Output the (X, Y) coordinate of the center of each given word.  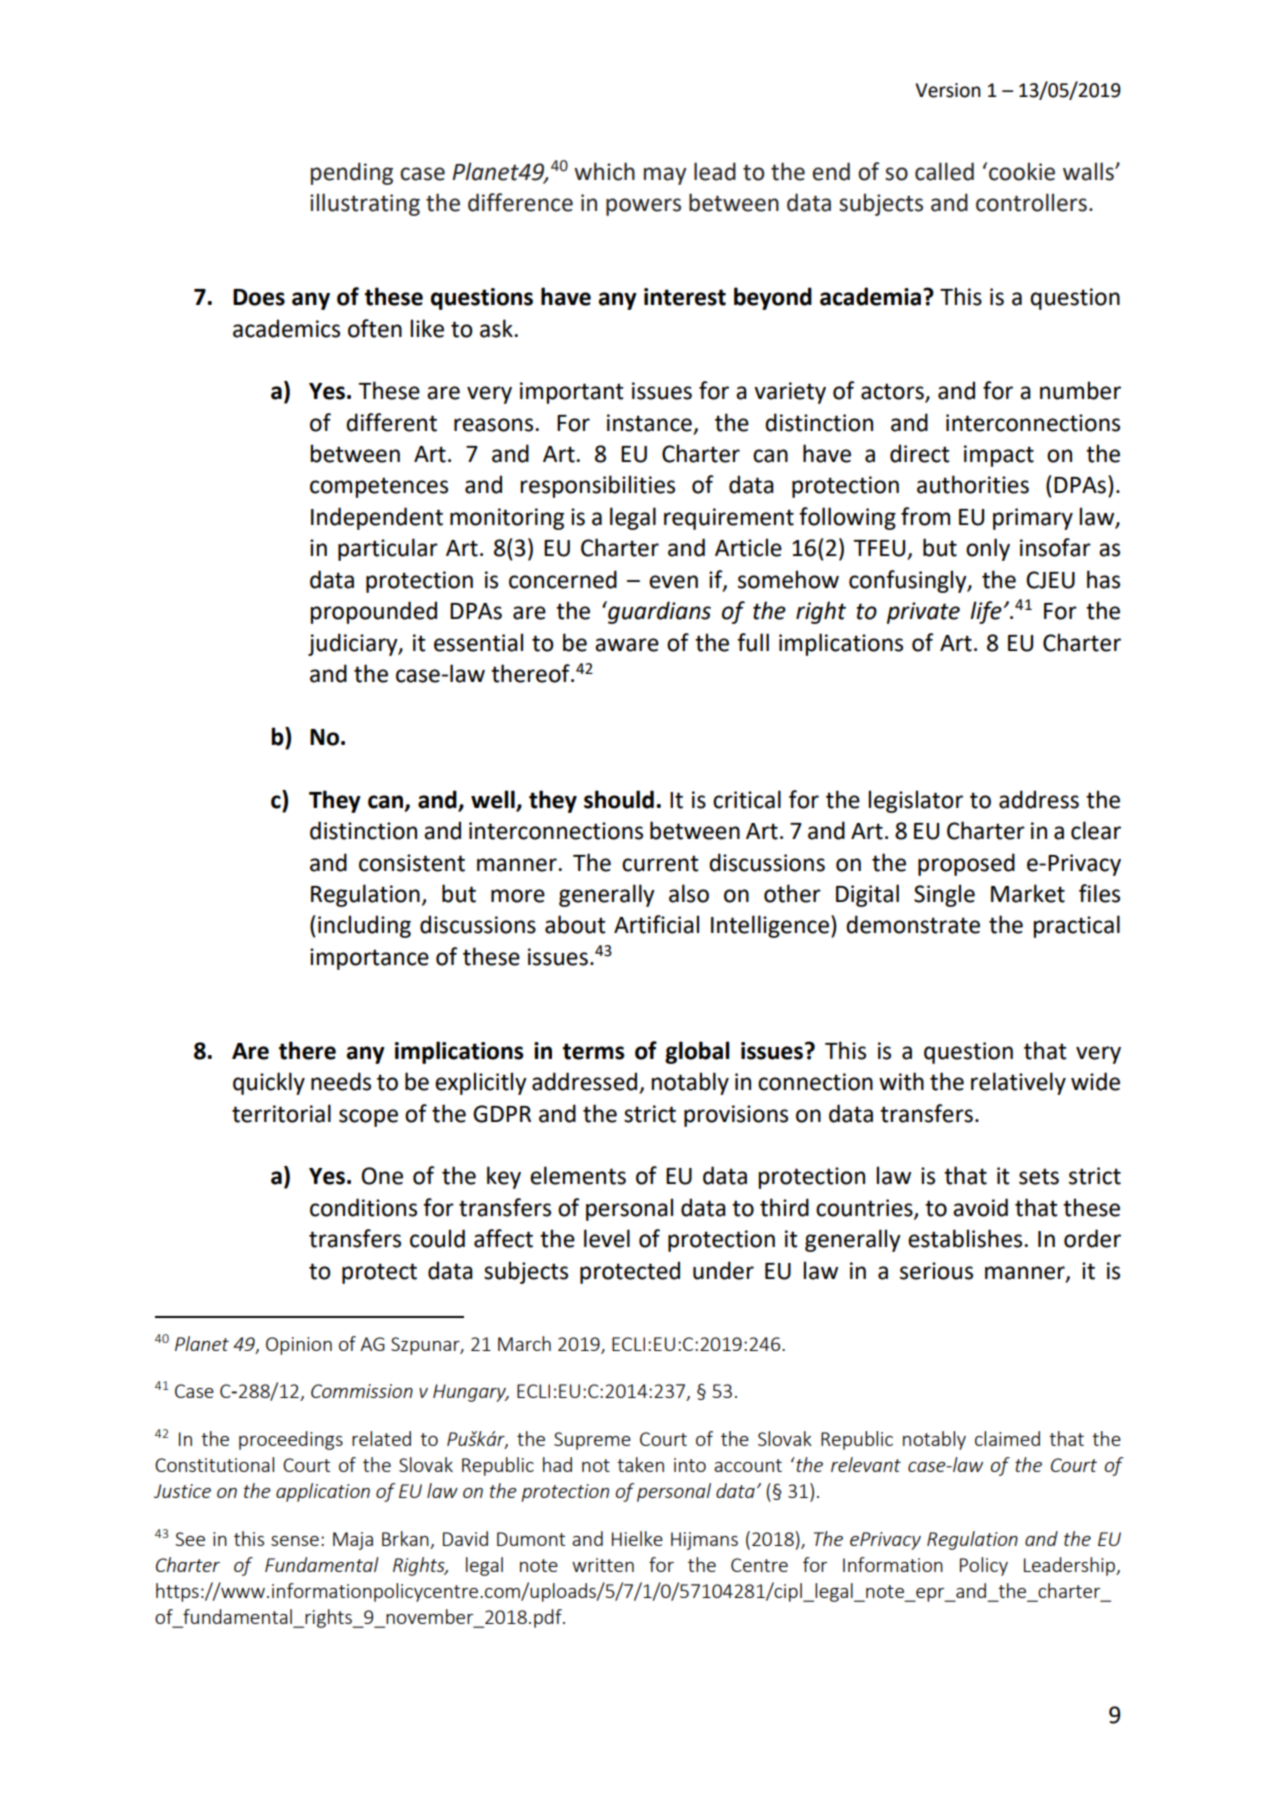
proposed (966, 864)
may (665, 176)
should (619, 799)
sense (295, 1541)
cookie (1022, 171)
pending (352, 173)
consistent (412, 863)
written (603, 1565)
